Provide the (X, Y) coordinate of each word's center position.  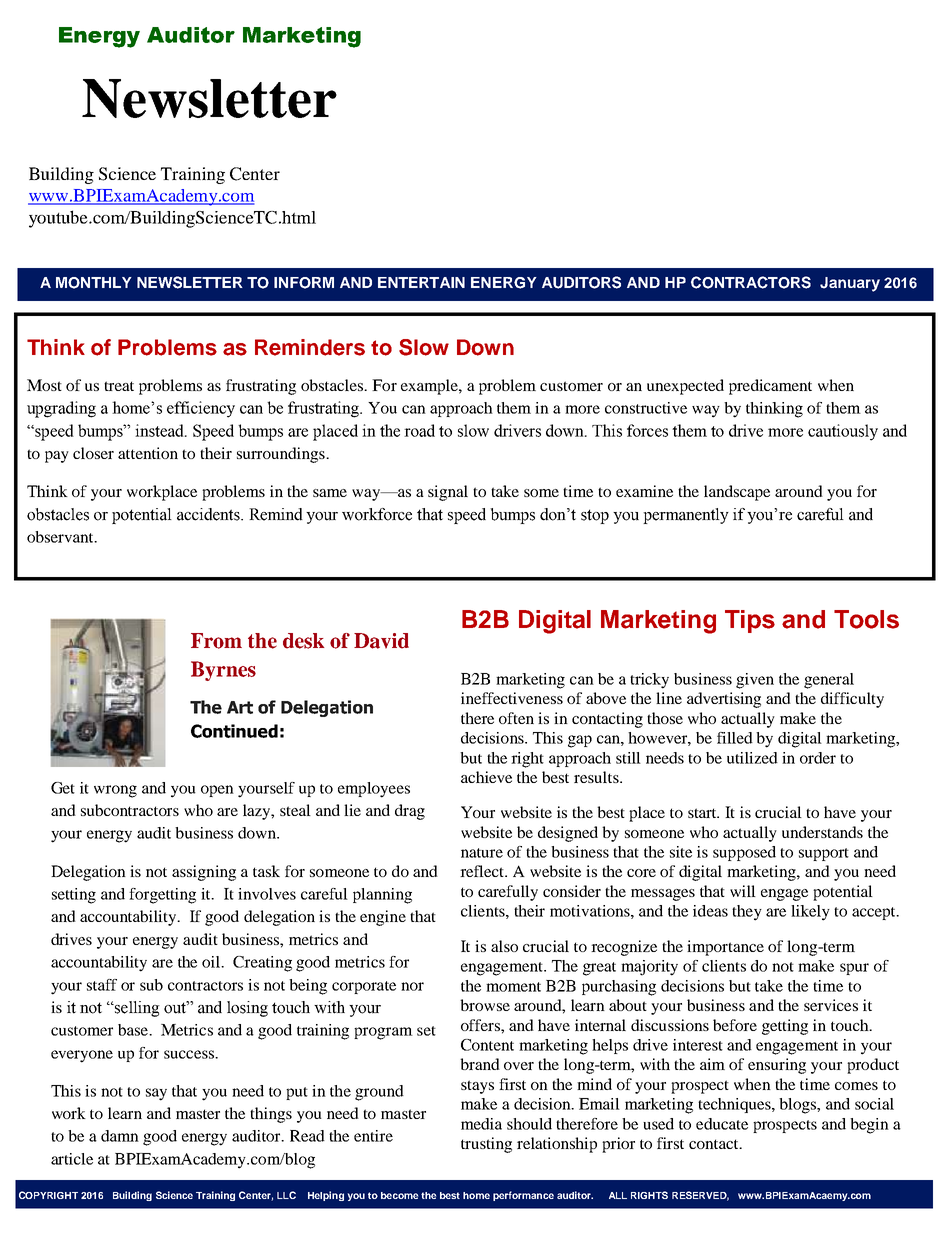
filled (735, 738)
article (72, 1159)
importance (725, 948)
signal (448, 493)
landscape (737, 493)
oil (212, 962)
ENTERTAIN (421, 282)
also (504, 946)
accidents (209, 514)
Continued (234, 731)
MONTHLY (94, 283)
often (516, 718)
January (850, 284)
